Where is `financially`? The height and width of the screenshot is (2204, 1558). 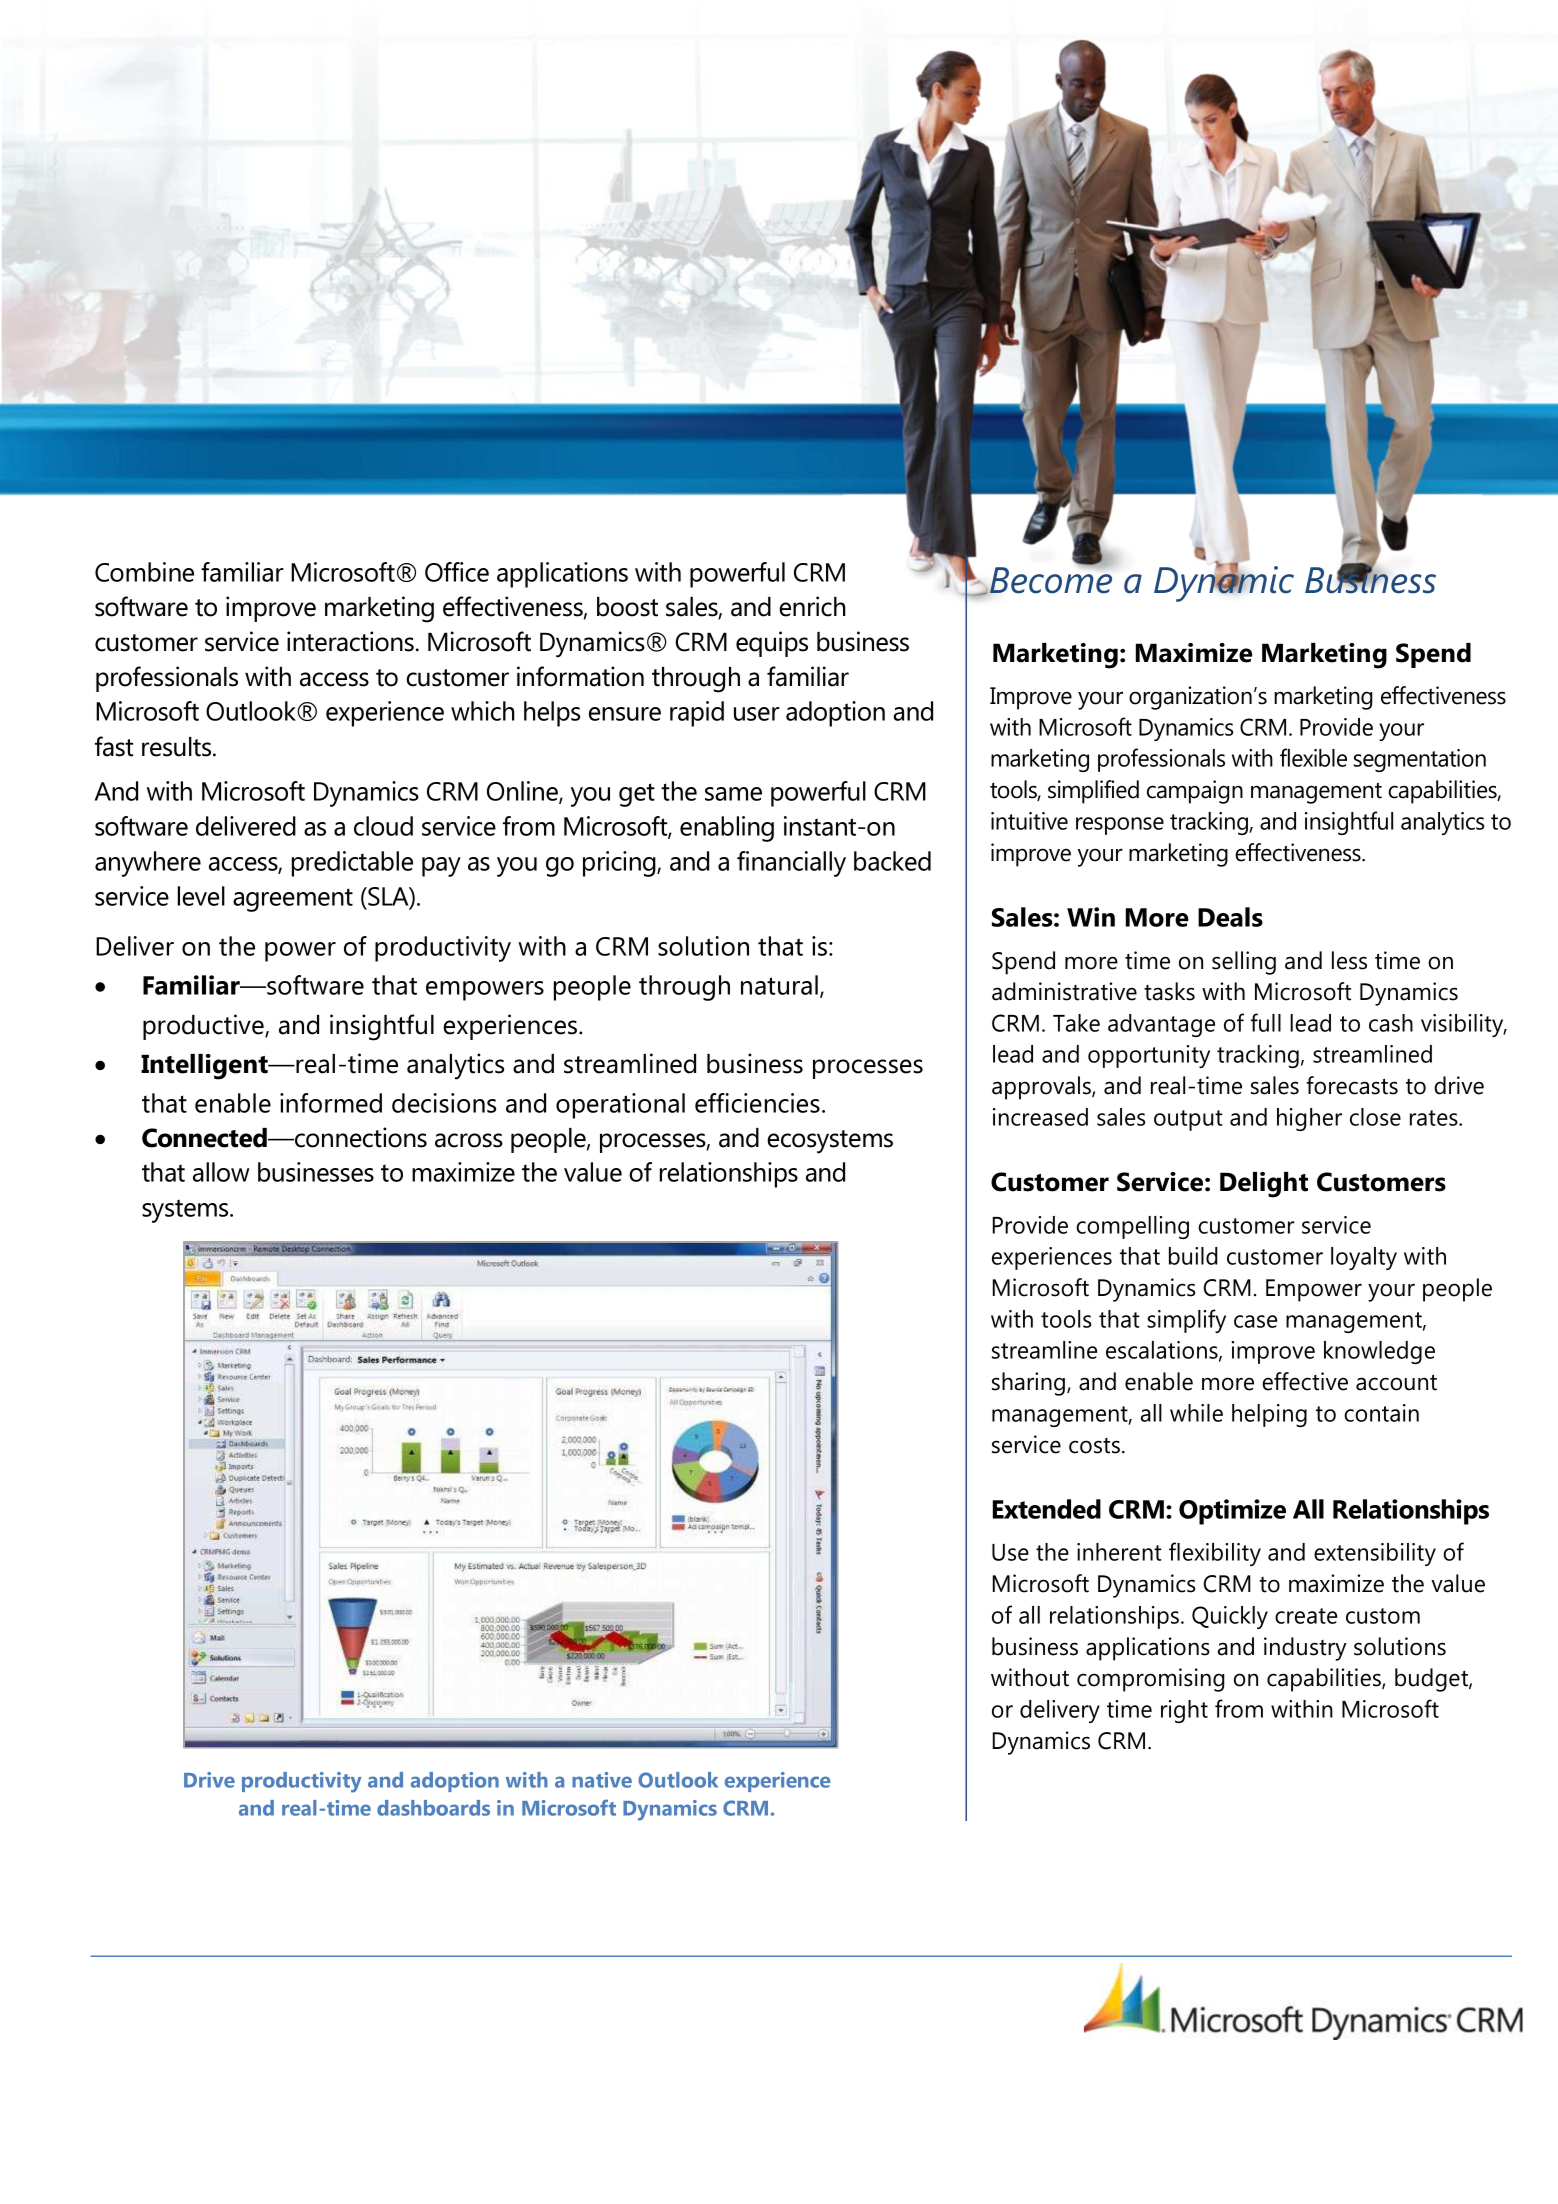 financially is located at coordinates (791, 864).
